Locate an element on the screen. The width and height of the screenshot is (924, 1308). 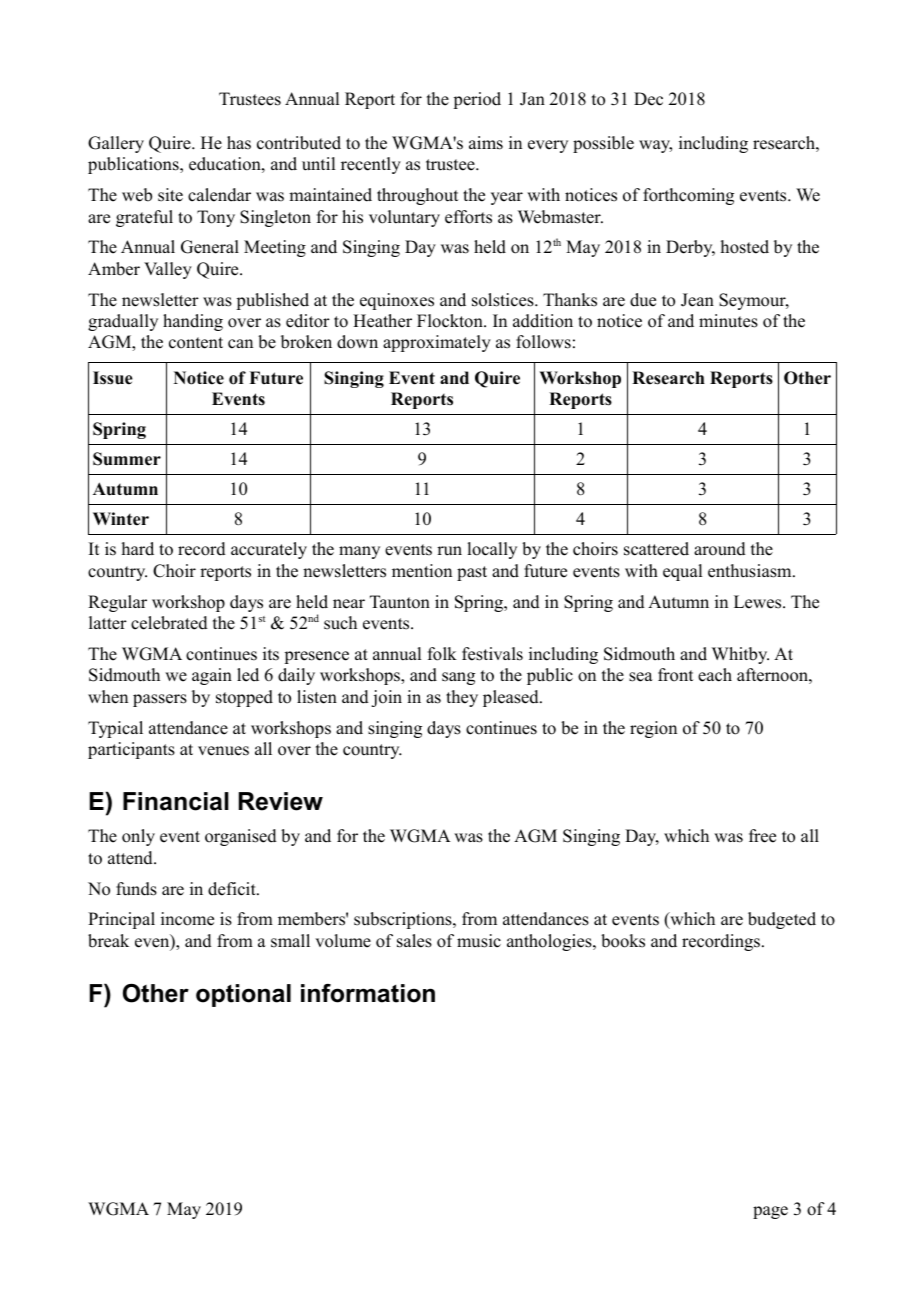
has is located at coordinates (239, 143).
